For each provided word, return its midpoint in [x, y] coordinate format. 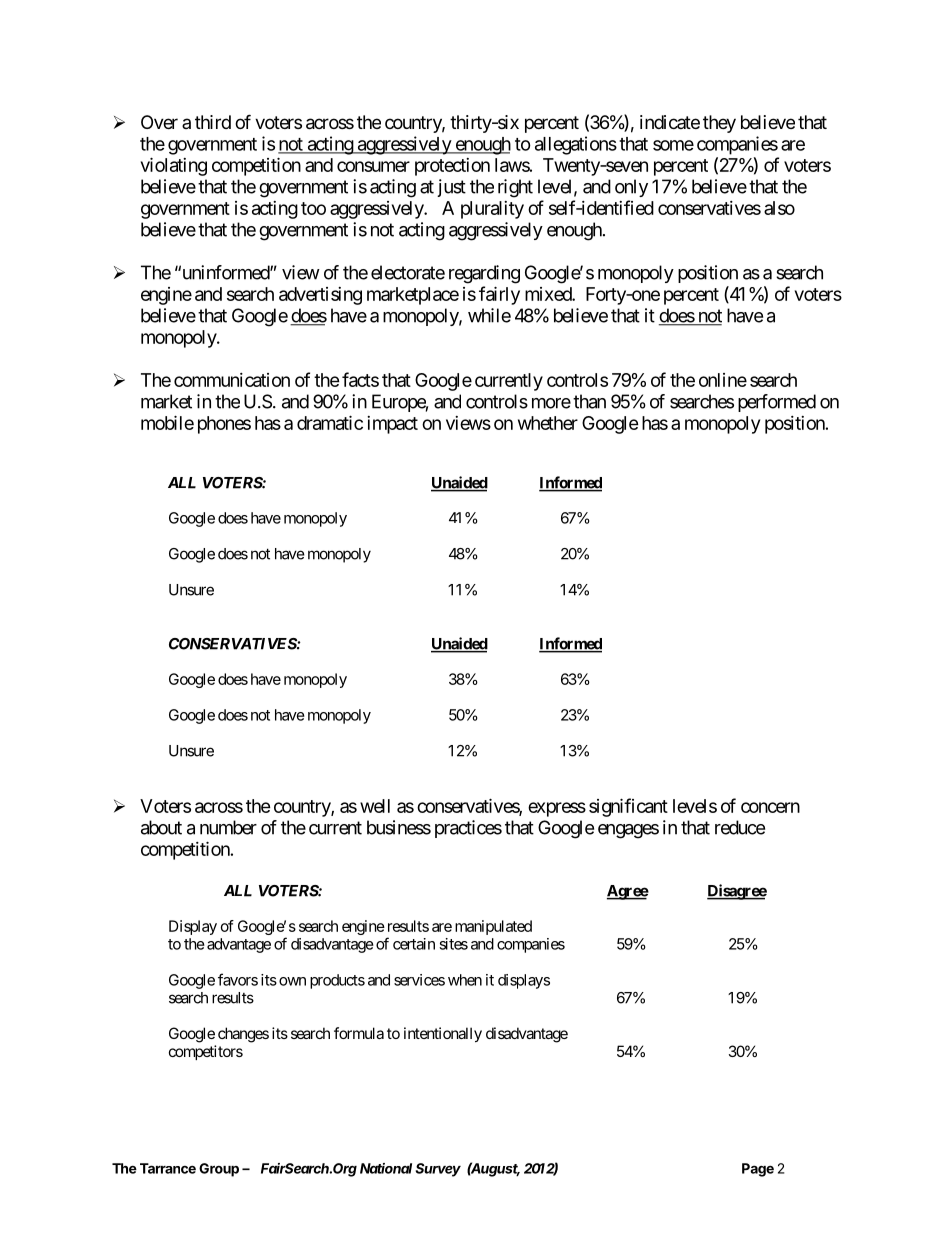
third [213, 122]
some [673, 145]
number [228, 827]
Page [758, 1170]
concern [770, 807]
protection [452, 167]
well [375, 806]
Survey [438, 1170]
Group [219, 1170]
